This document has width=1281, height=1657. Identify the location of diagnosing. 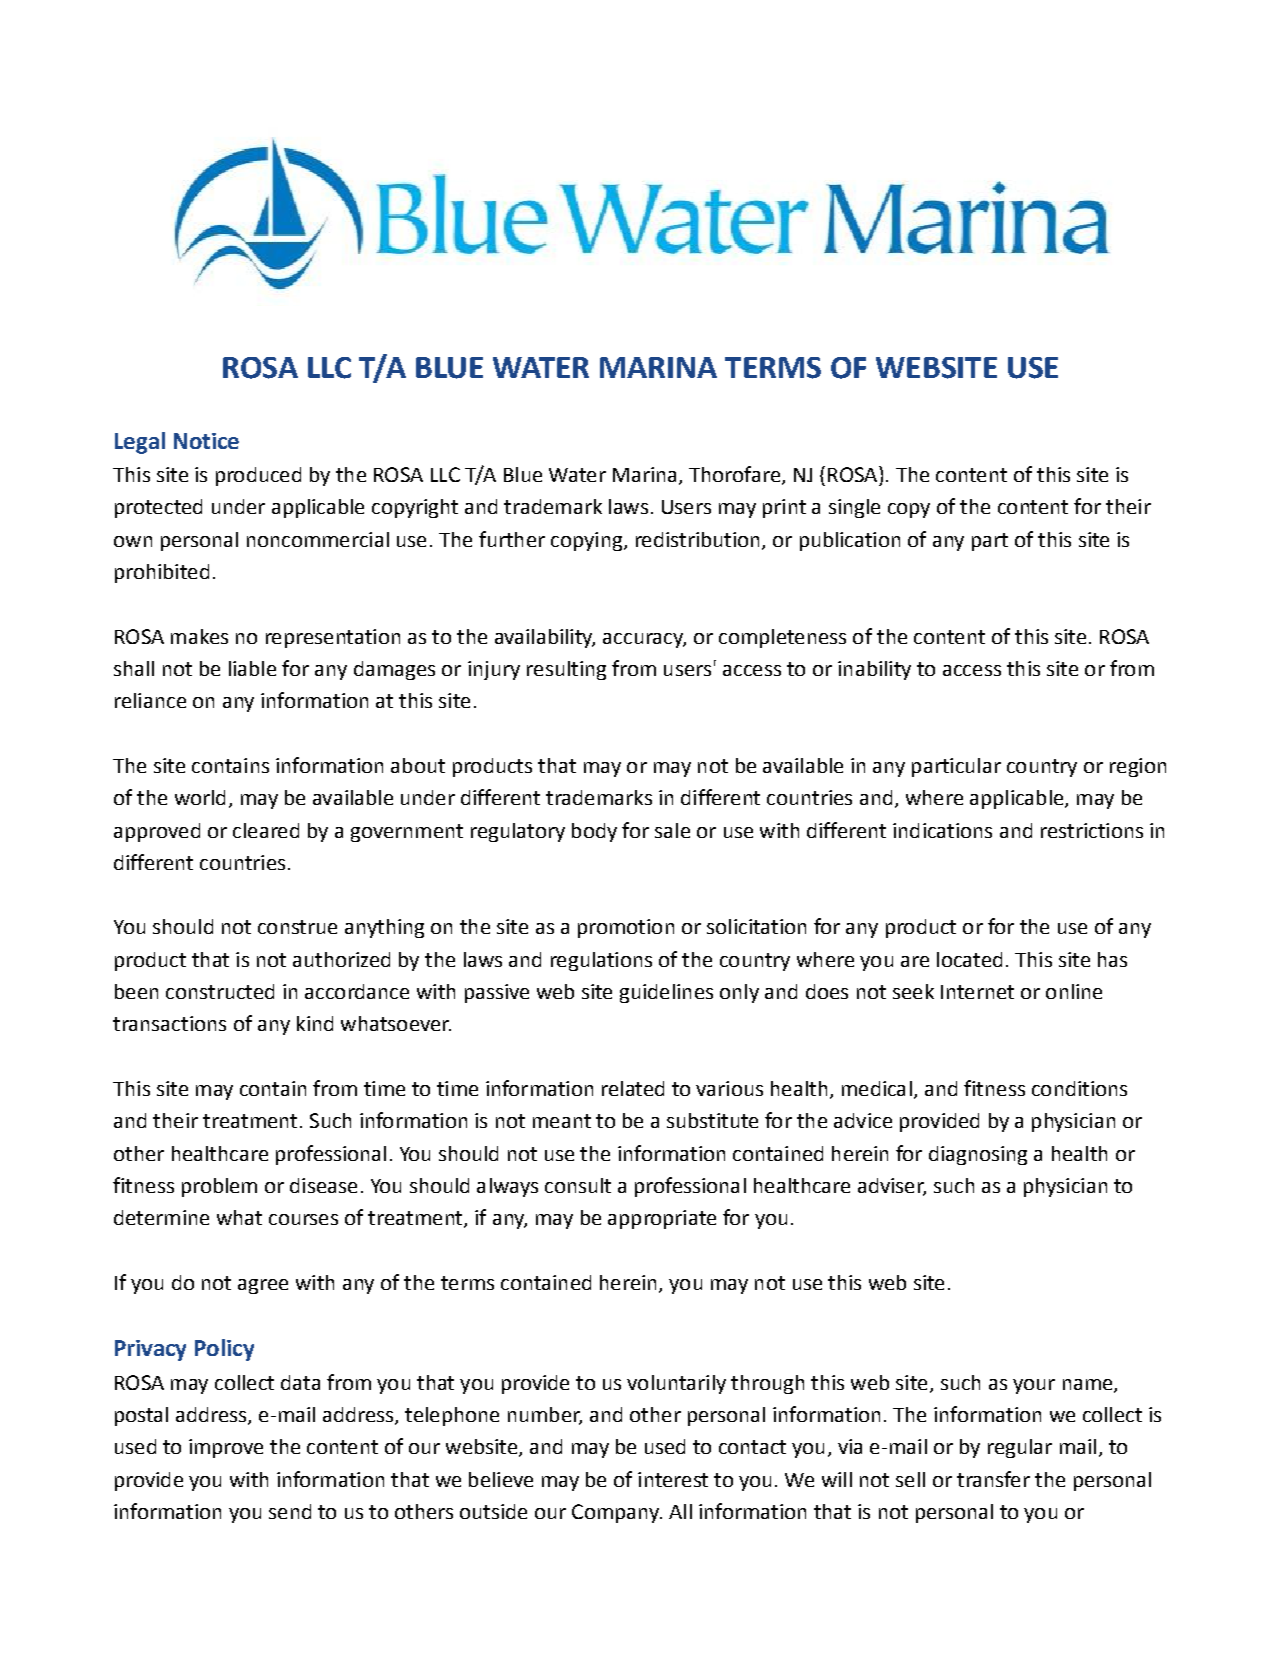
(978, 1155).
